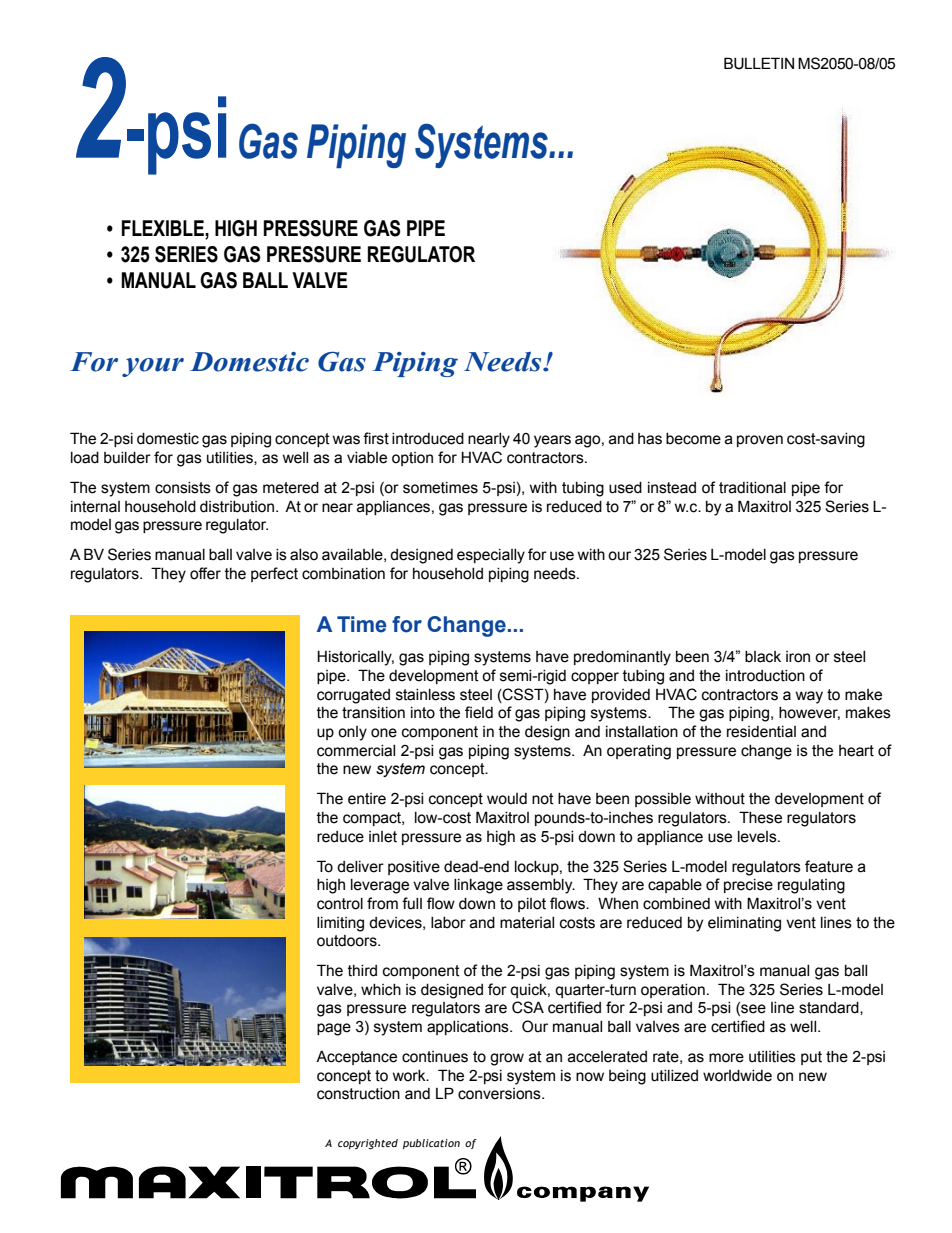 The image size is (952, 1233). Describe the element at coordinates (356, 751) in the screenshot. I see `commercial` at that location.
